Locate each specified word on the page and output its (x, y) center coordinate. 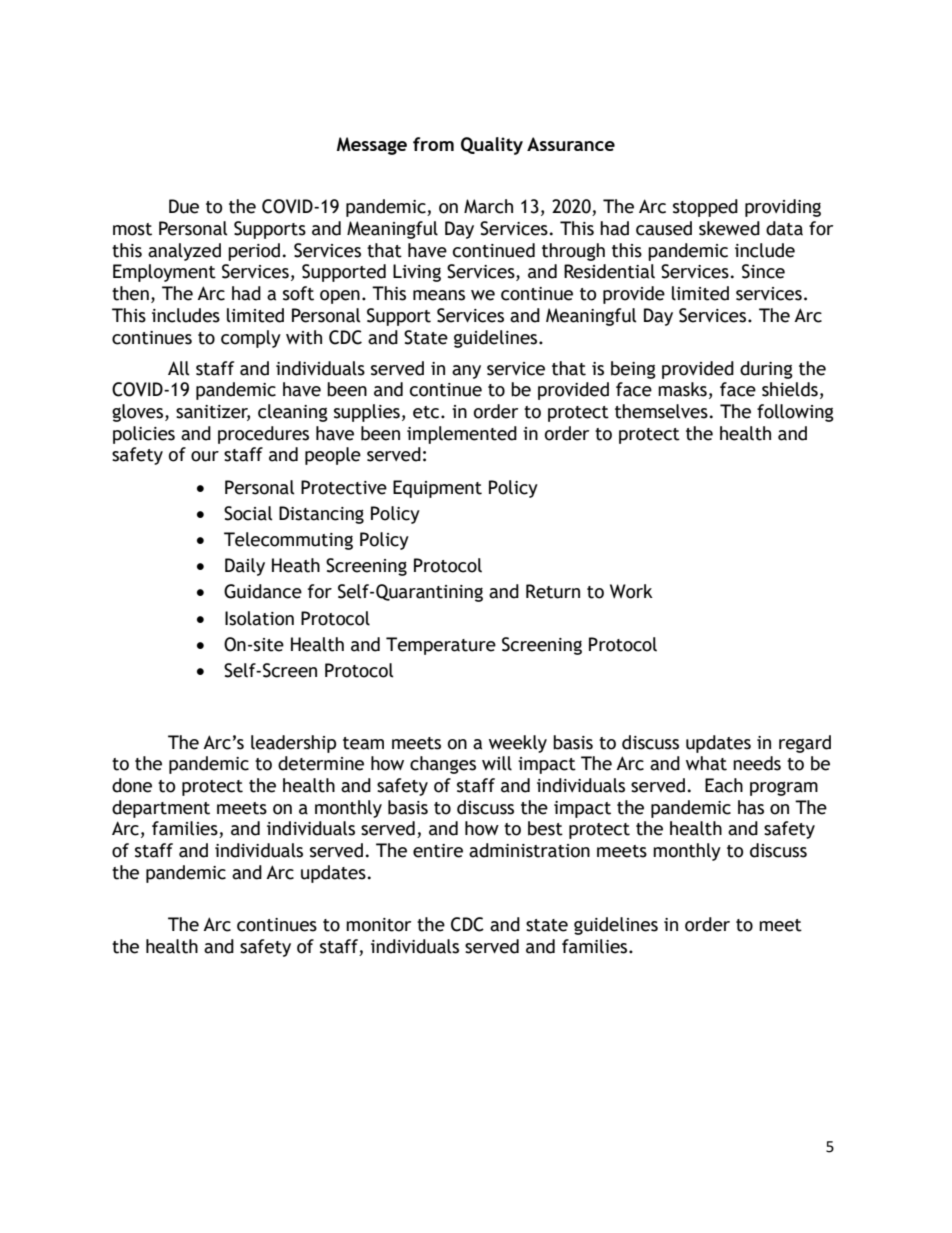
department (161, 809)
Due (184, 206)
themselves (661, 411)
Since (763, 271)
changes (443, 765)
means (439, 295)
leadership (293, 744)
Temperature (441, 646)
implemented (462, 435)
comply (251, 339)
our (205, 456)
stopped (705, 208)
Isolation (259, 618)
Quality (492, 146)
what (706, 763)
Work (631, 591)
